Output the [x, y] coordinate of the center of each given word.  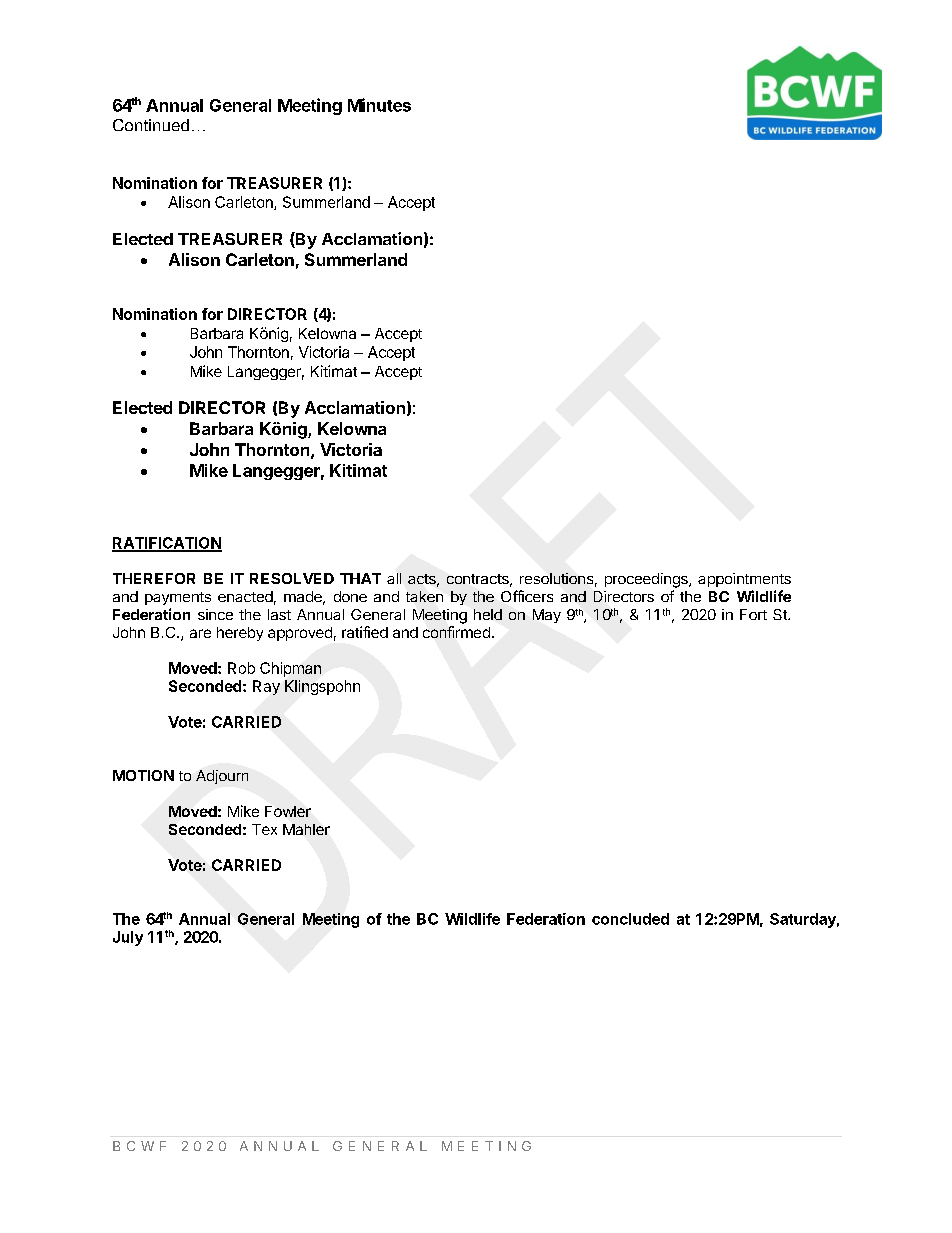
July [128, 938]
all [394, 578]
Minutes [379, 105]
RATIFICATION [167, 544]
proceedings [647, 580]
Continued [151, 125]
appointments [744, 580]
